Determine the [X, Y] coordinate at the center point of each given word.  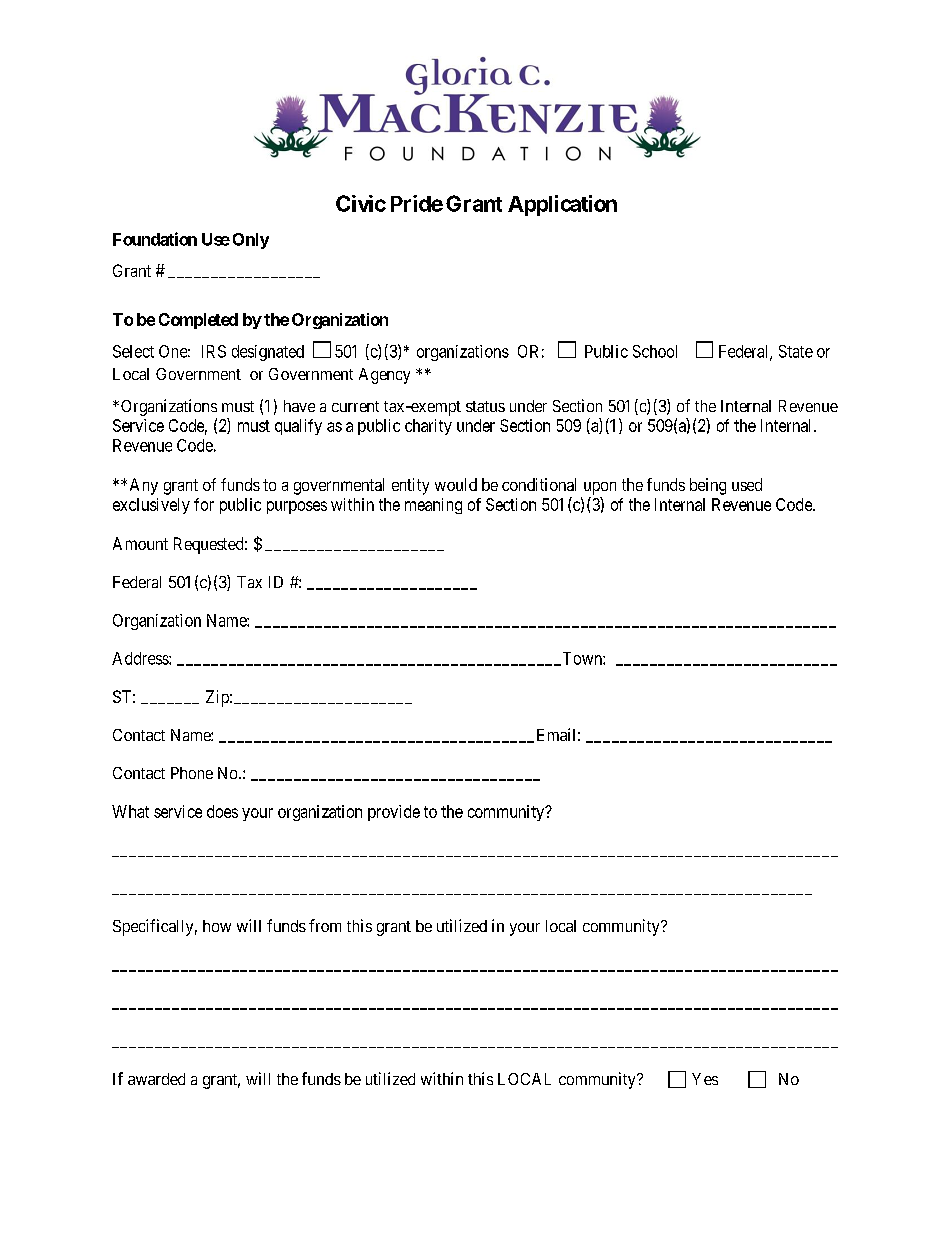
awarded [156, 1079]
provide [394, 813]
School [655, 351]
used [747, 484]
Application [562, 205]
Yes [705, 1079]
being [708, 486]
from [325, 925]
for [204, 504]
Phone [192, 773]
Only [251, 241]
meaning [433, 506]
